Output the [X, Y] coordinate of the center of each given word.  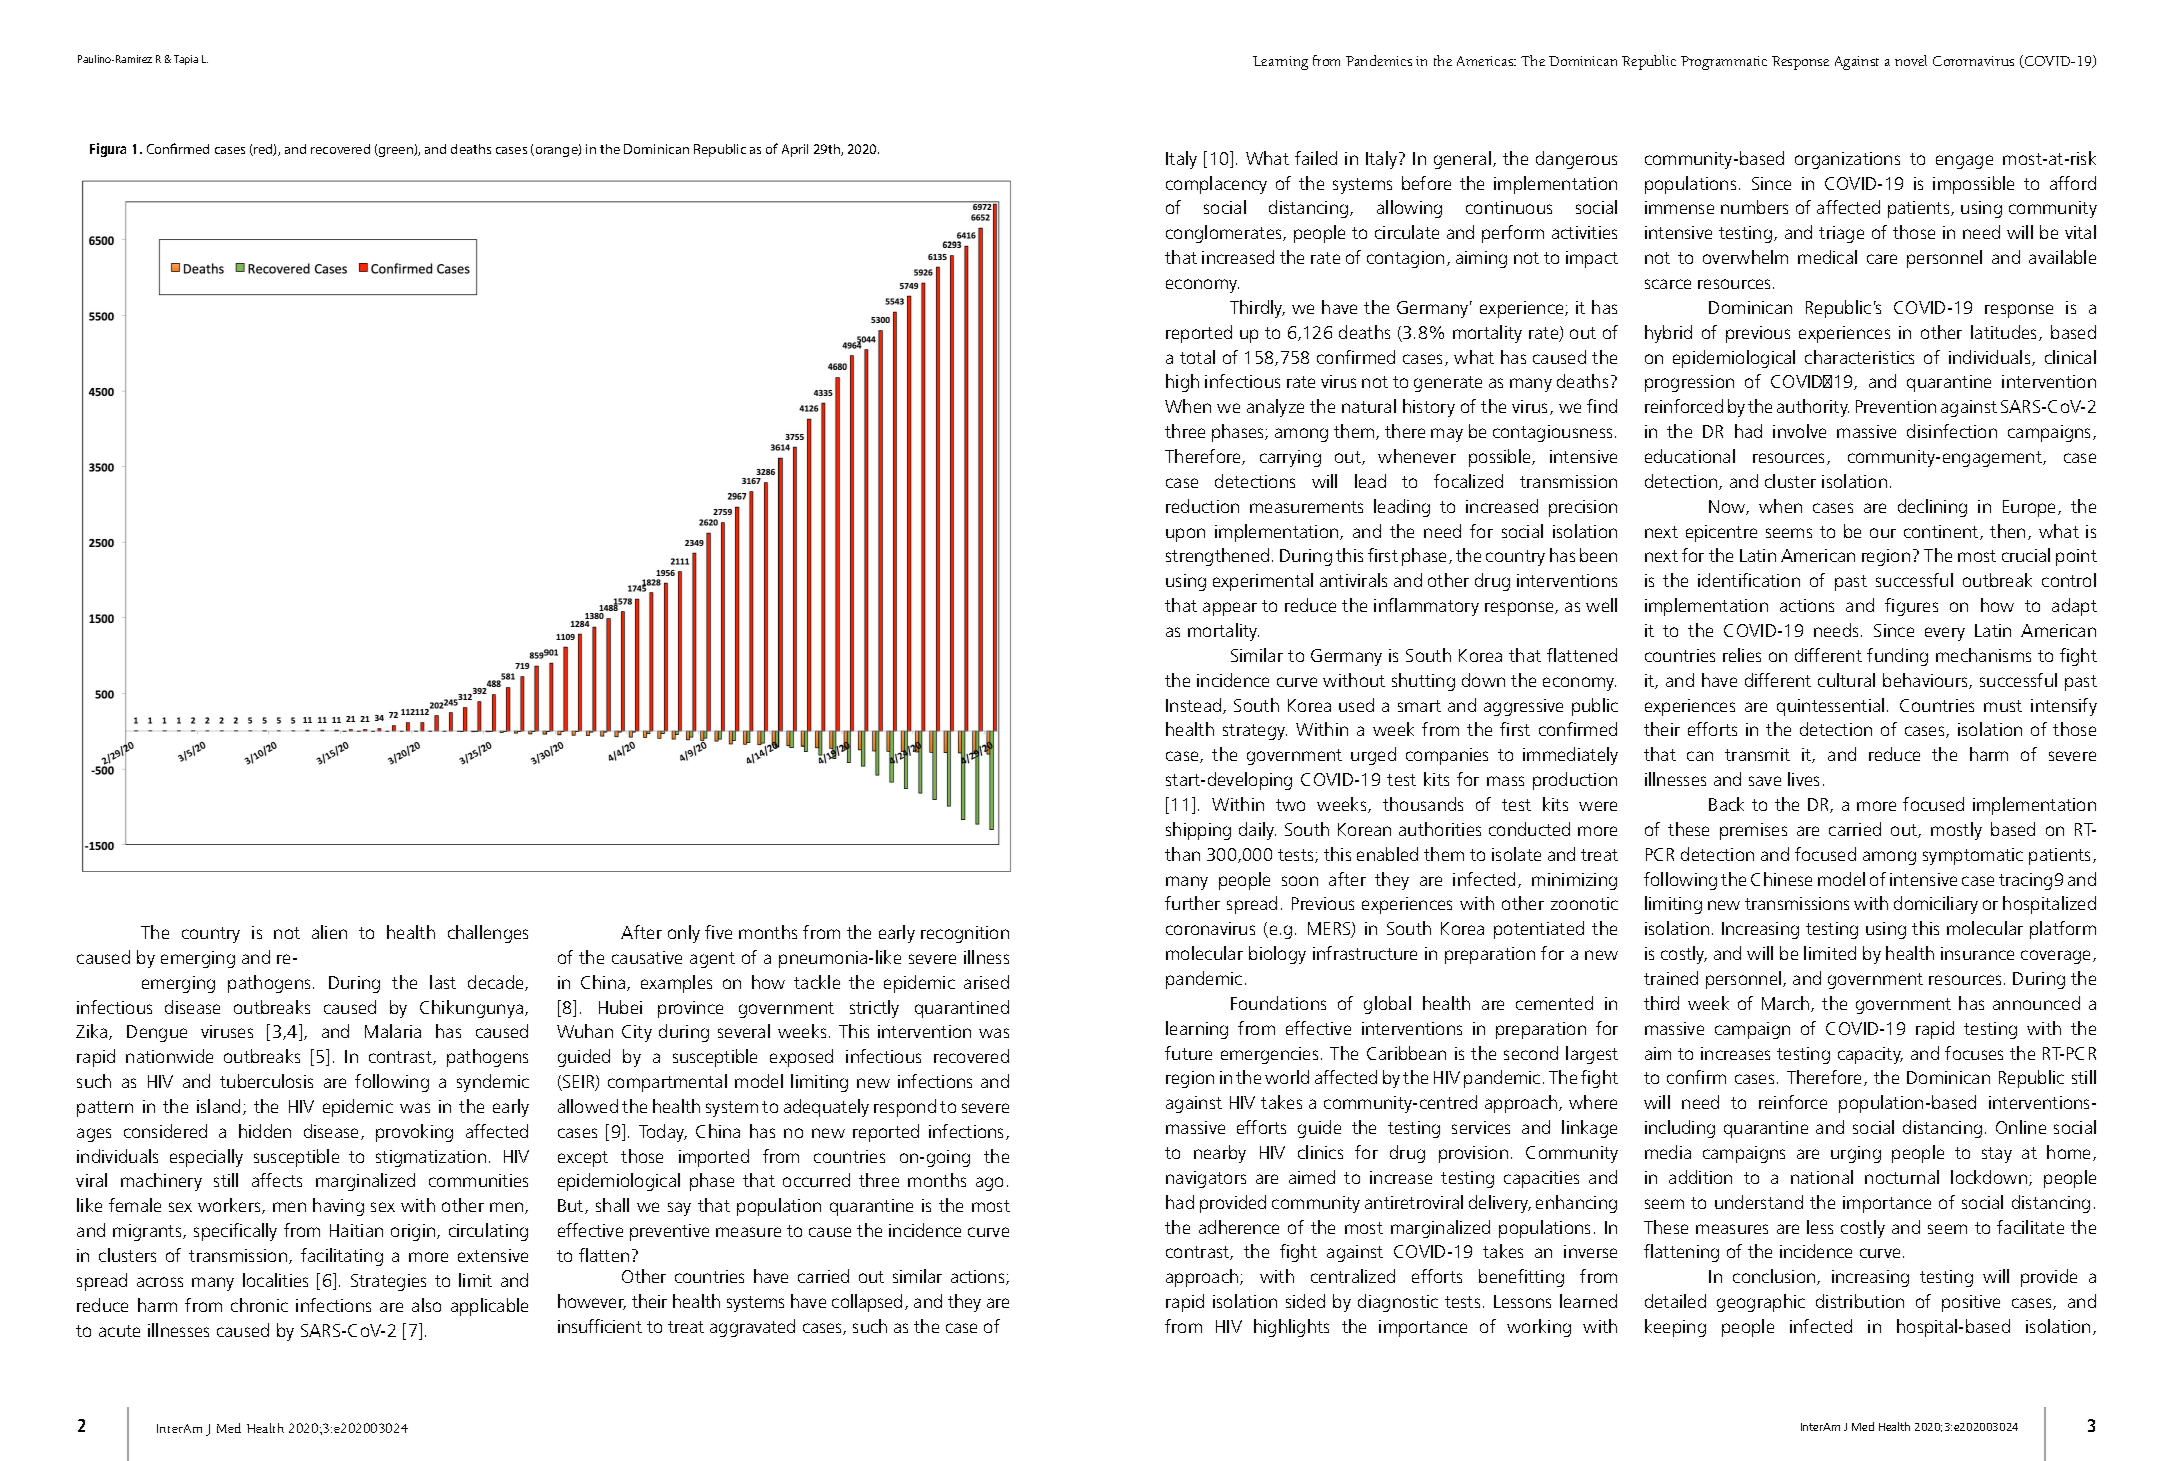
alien [329, 932]
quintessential [1830, 707]
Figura [108, 150]
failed [1316, 158]
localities [275, 1280]
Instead [1195, 706]
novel [1911, 60]
